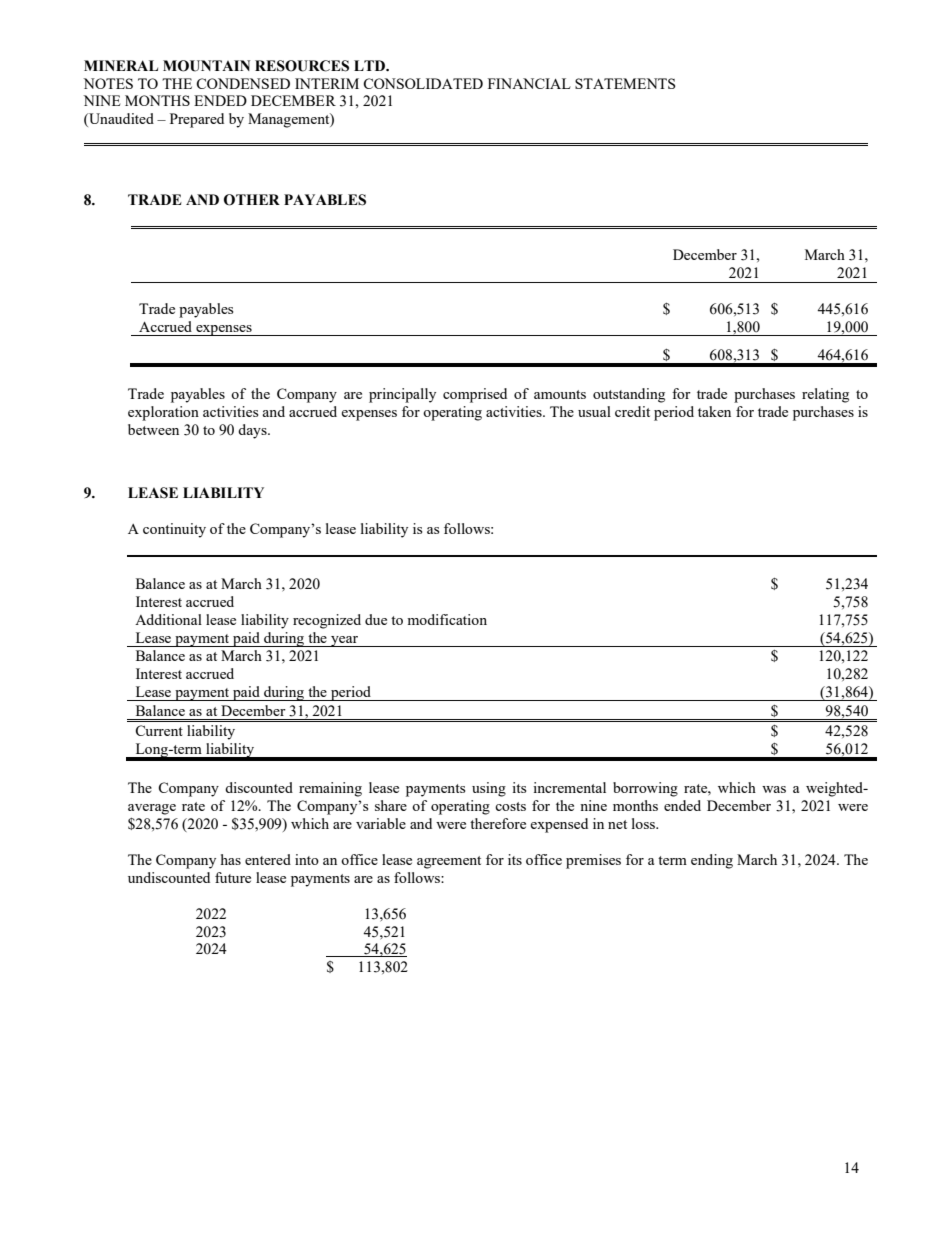  What do you see at coordinates (449, 862) in the document?
I see `agreement` at bounding box center [449, 862].
